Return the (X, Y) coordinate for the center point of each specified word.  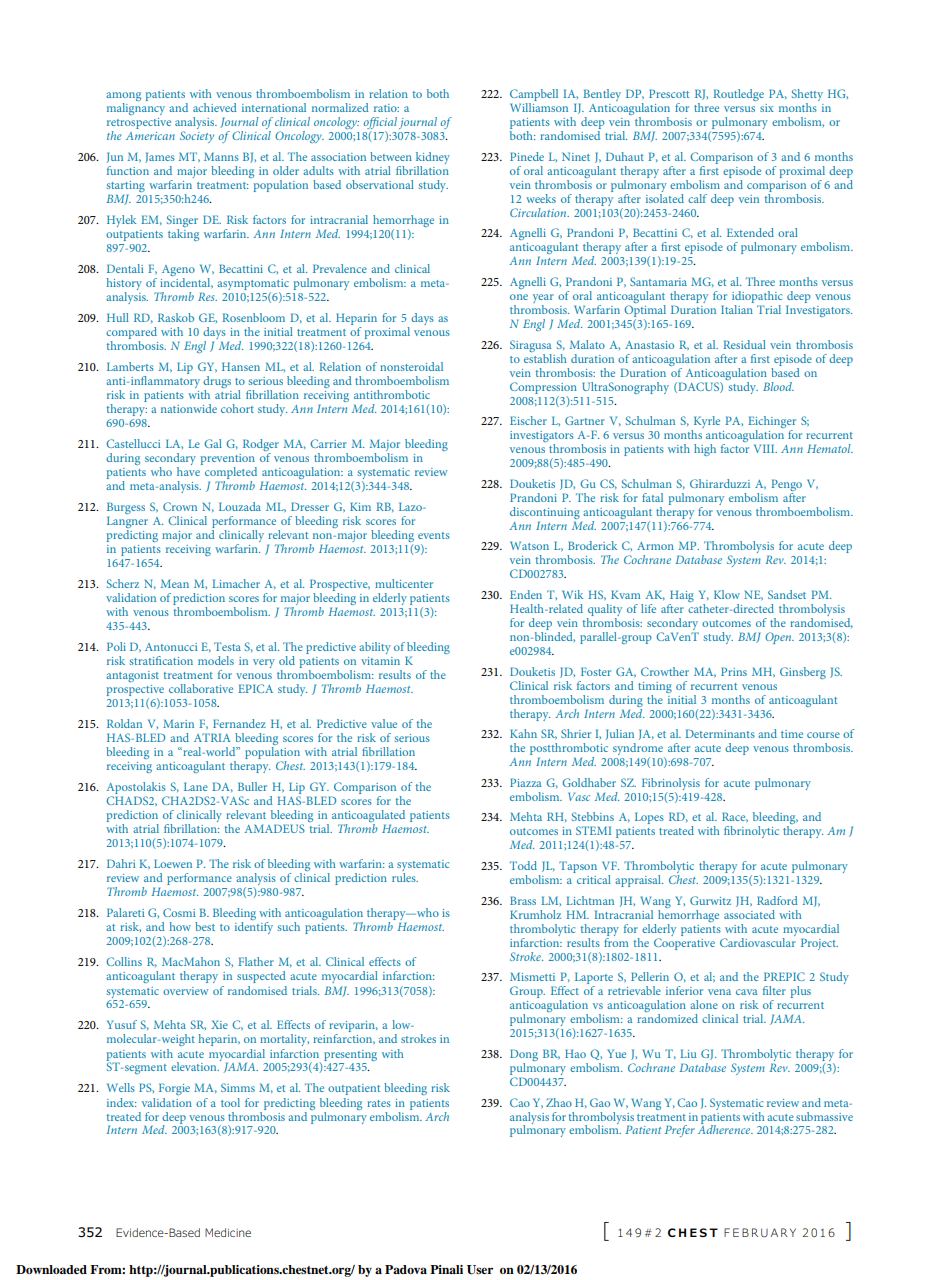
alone (704, 1004)
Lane (196, 786)
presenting (350, 1055)
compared (131, 334)
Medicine (228, 1232)
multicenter (404, 583)
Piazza (526, 782)
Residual (744, 344)
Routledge (738, 95)
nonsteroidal (411, 366)
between (391, 156)
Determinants (720, 733)
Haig (681, 597)
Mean (175, 583)
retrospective (139, 125)
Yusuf (122, 1024)
